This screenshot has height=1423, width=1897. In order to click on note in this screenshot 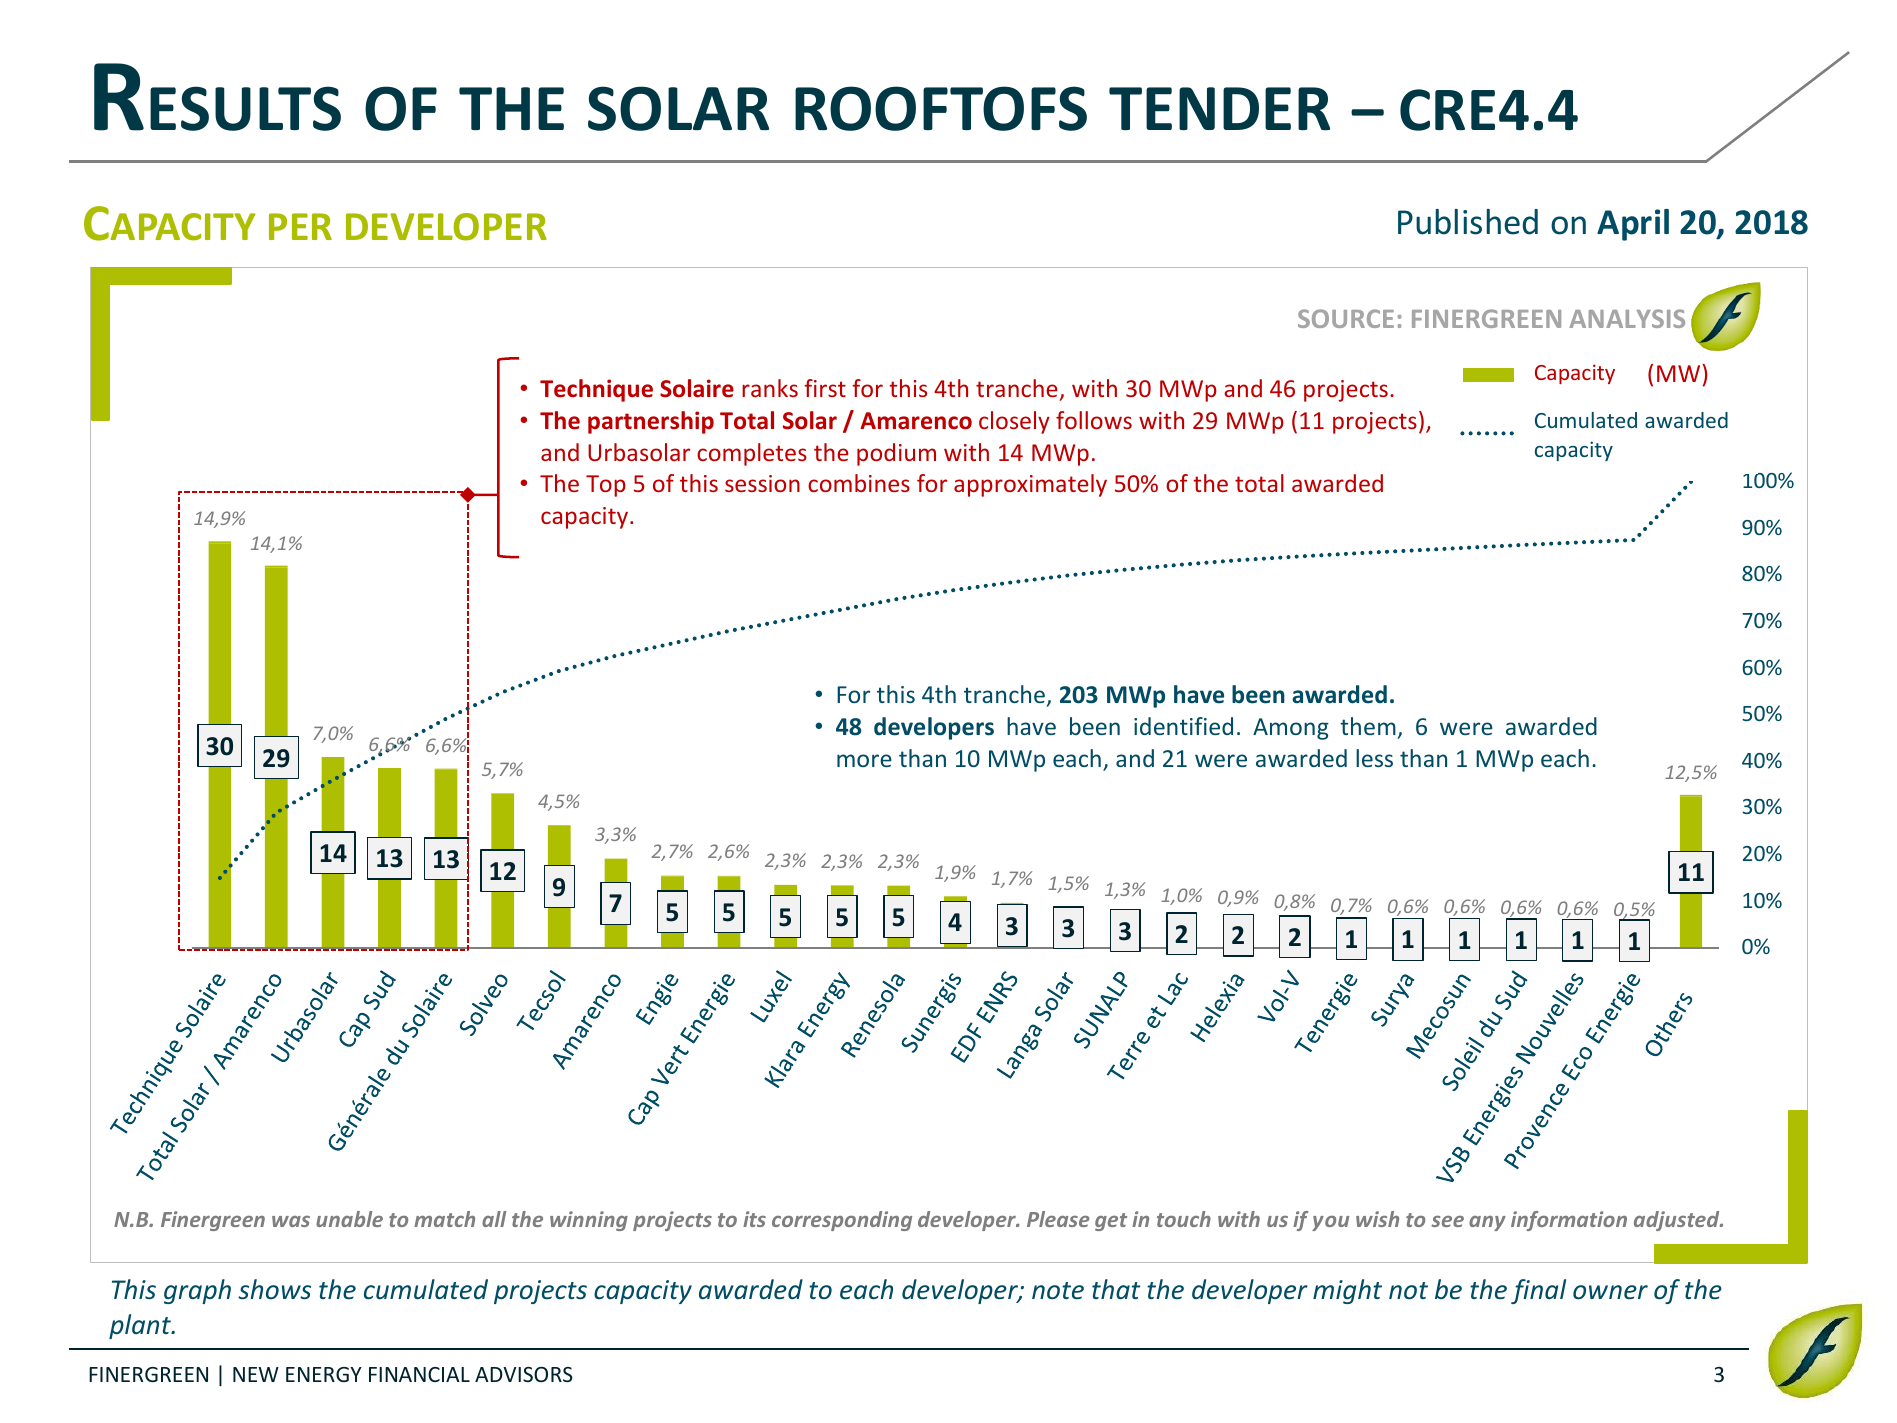, I will do `click(1058, 1290)`.
